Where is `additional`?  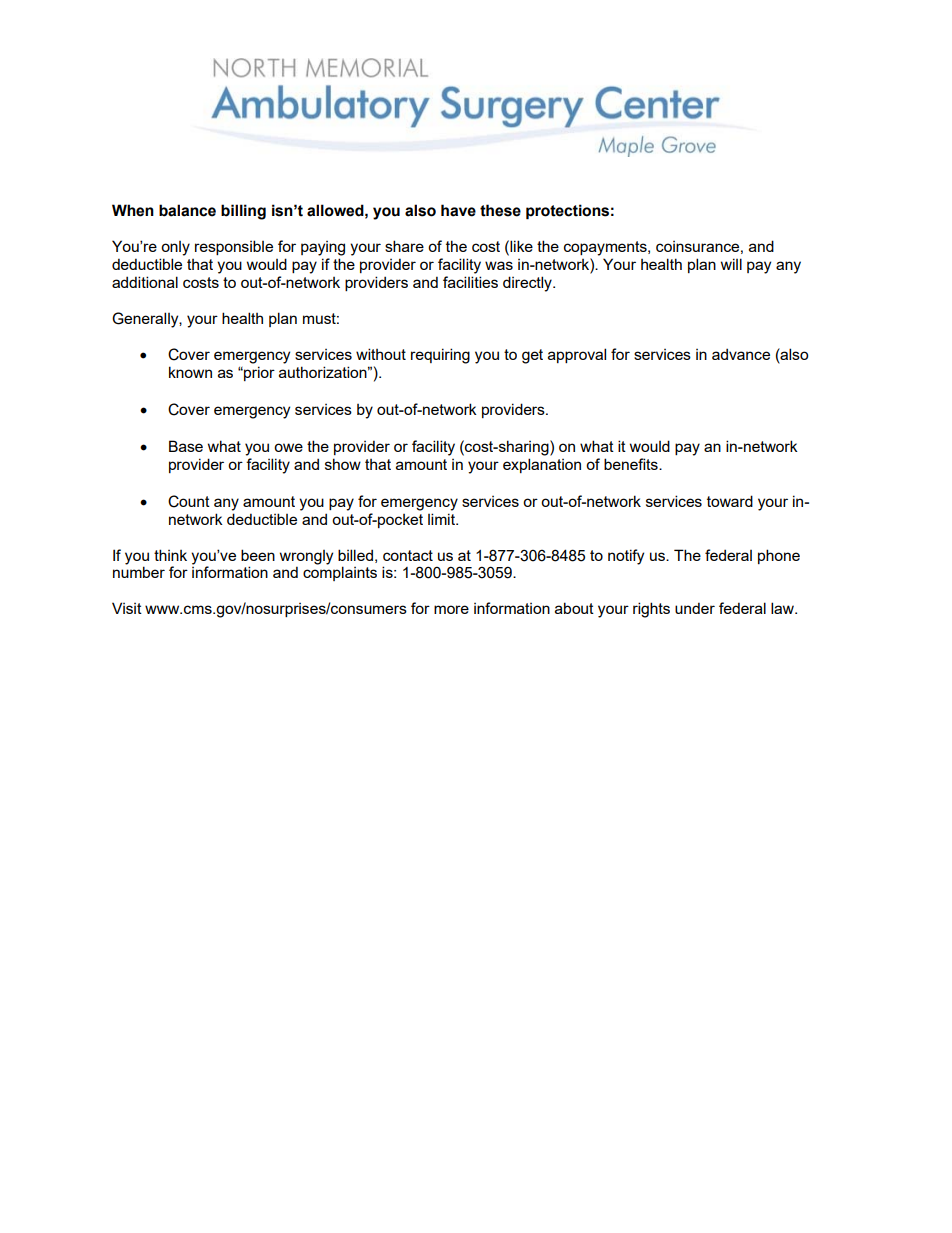 additional is located at coordinates (145, 282).
